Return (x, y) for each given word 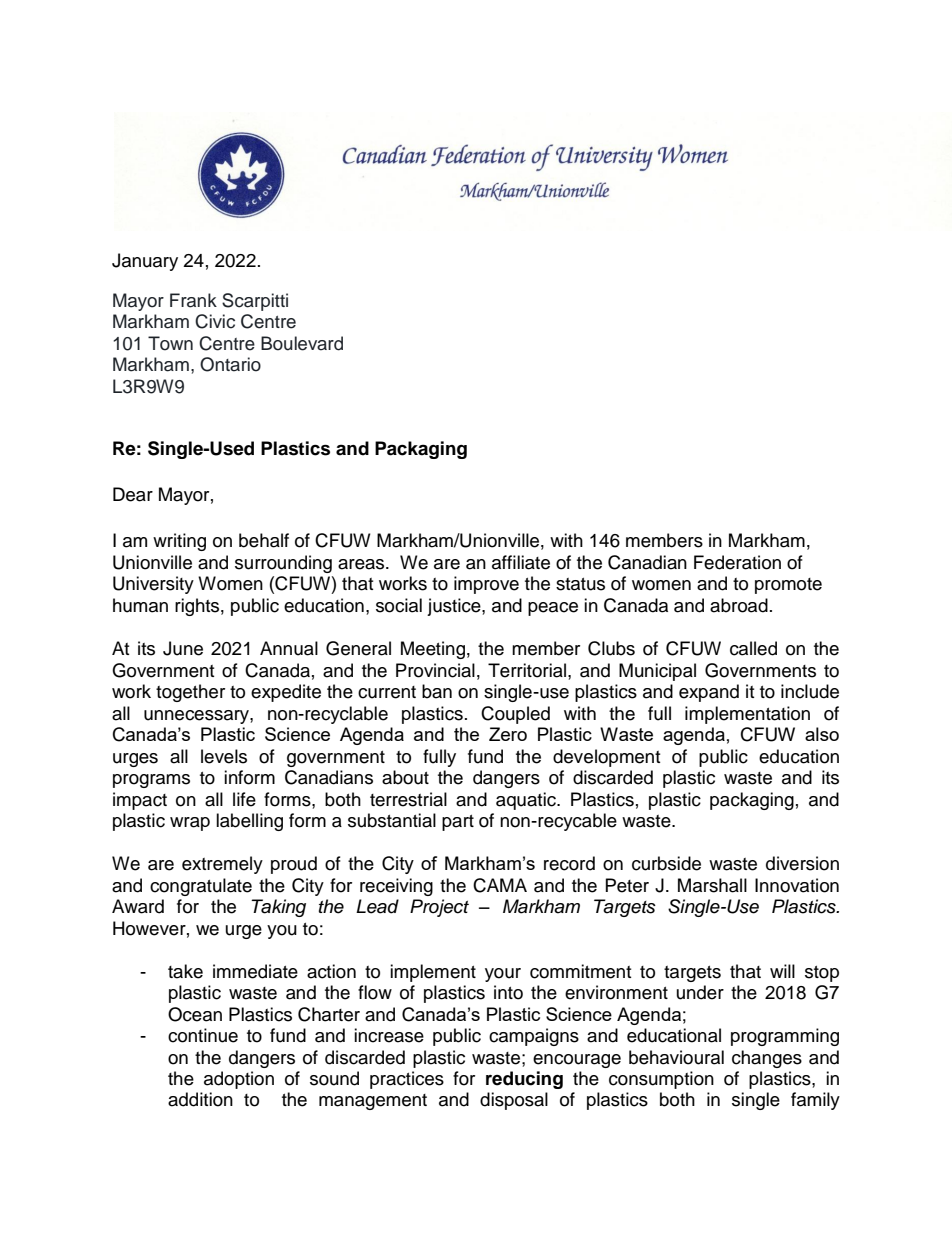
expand (709, 693)
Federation (737, 562)
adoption (239, 1080)
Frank (193, 300)
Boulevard (302, 343)
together (190, 693)
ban (437, 691)
